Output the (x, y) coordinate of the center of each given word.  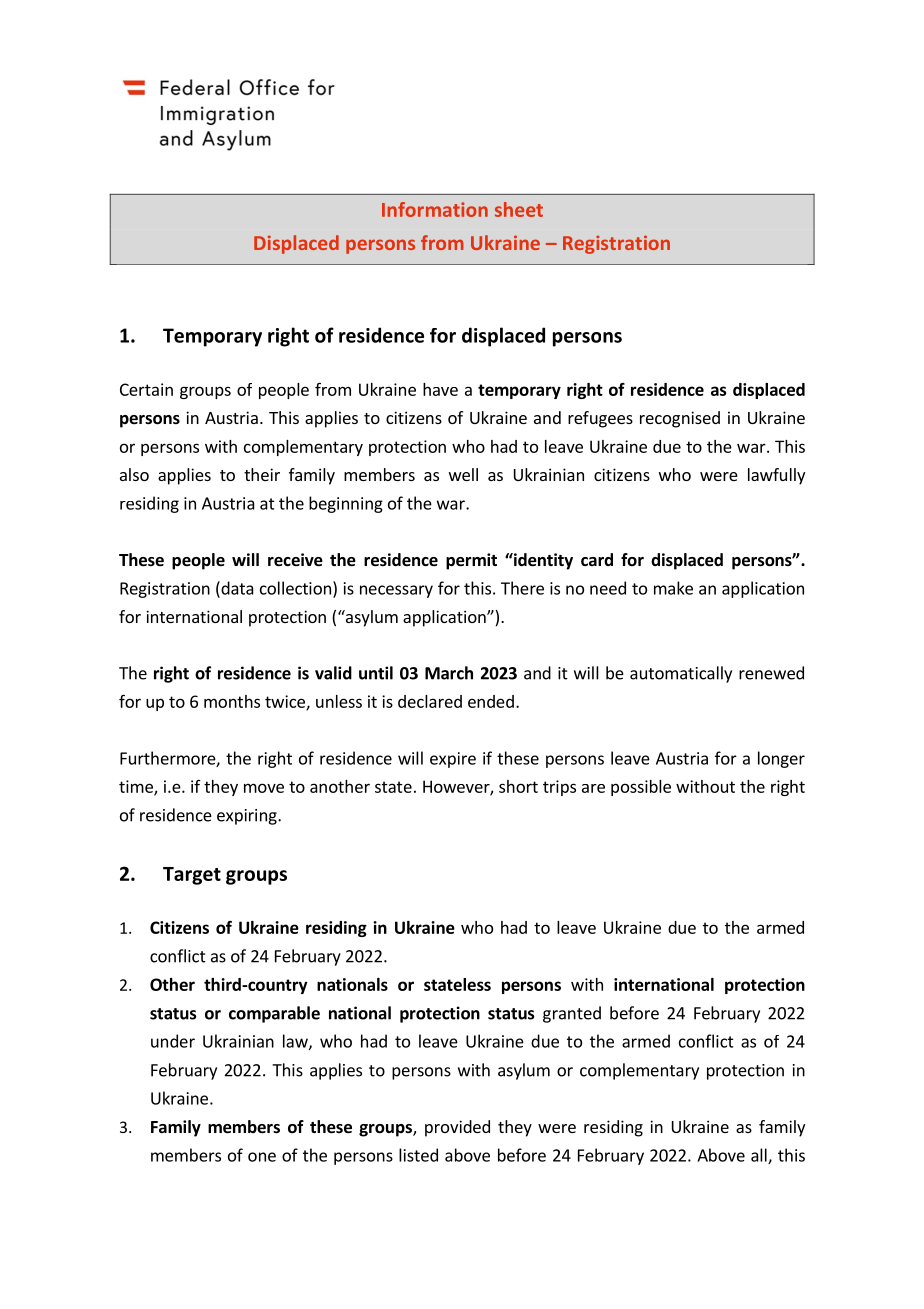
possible (641, 788)
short (518, 786)
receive (295, 560)
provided (457, 1128)
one (262, 1157)
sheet (519, 209)
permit (471, 561)
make (673, 588)
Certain (146, 389)
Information (435, 209)
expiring (248, 817)
